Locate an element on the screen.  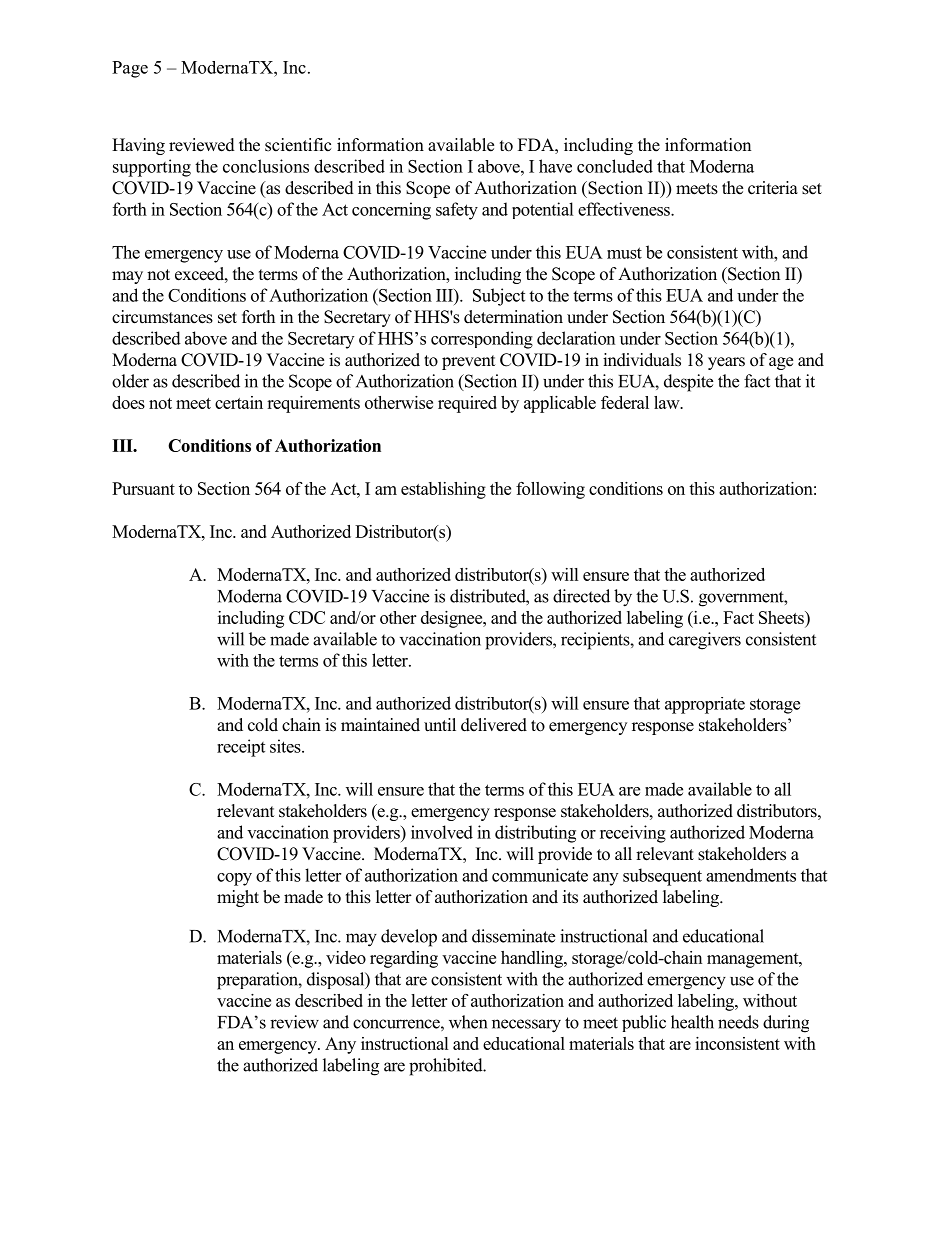
health is located at coordinates (692, 1022).
